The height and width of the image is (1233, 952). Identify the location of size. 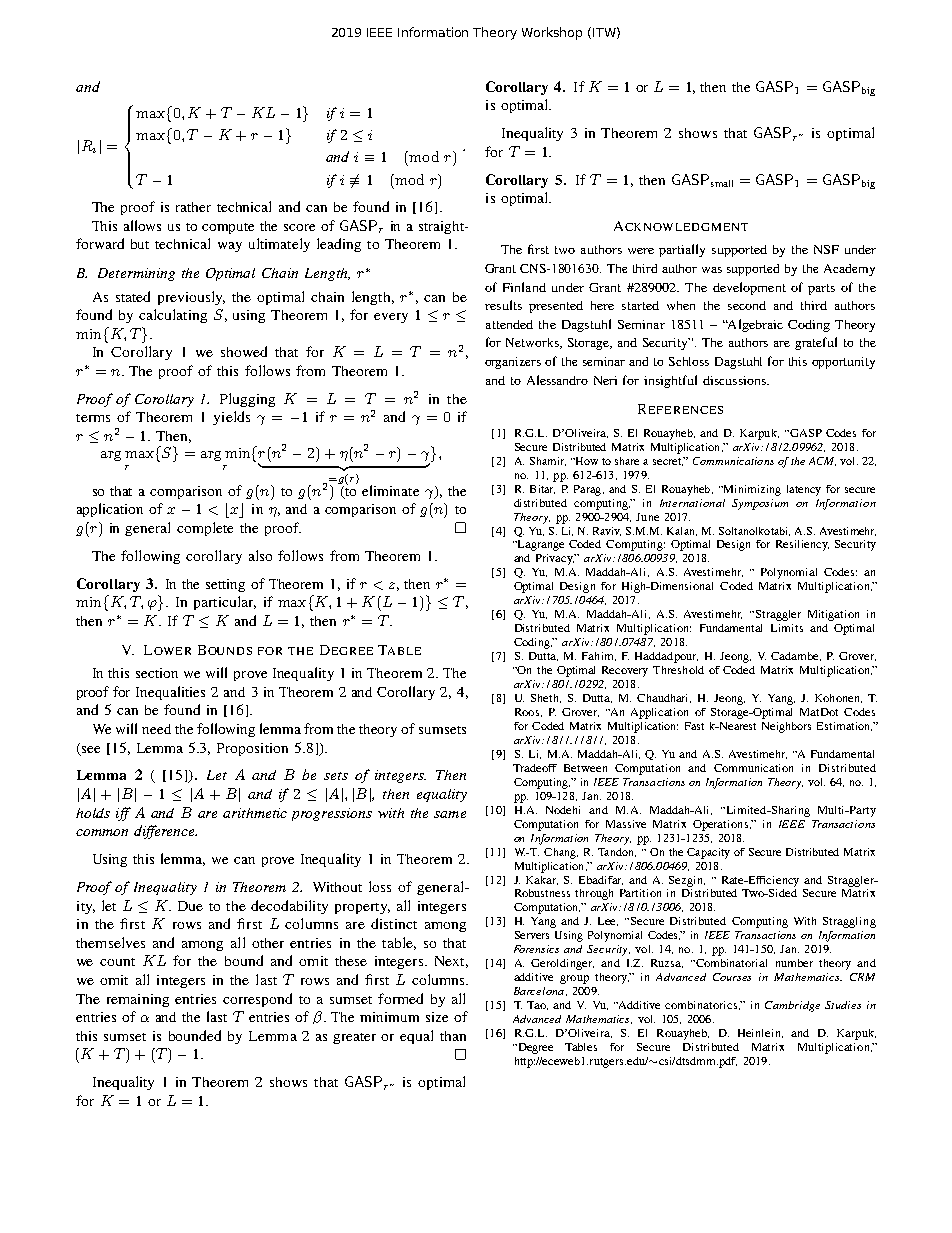
(437, 1017).
